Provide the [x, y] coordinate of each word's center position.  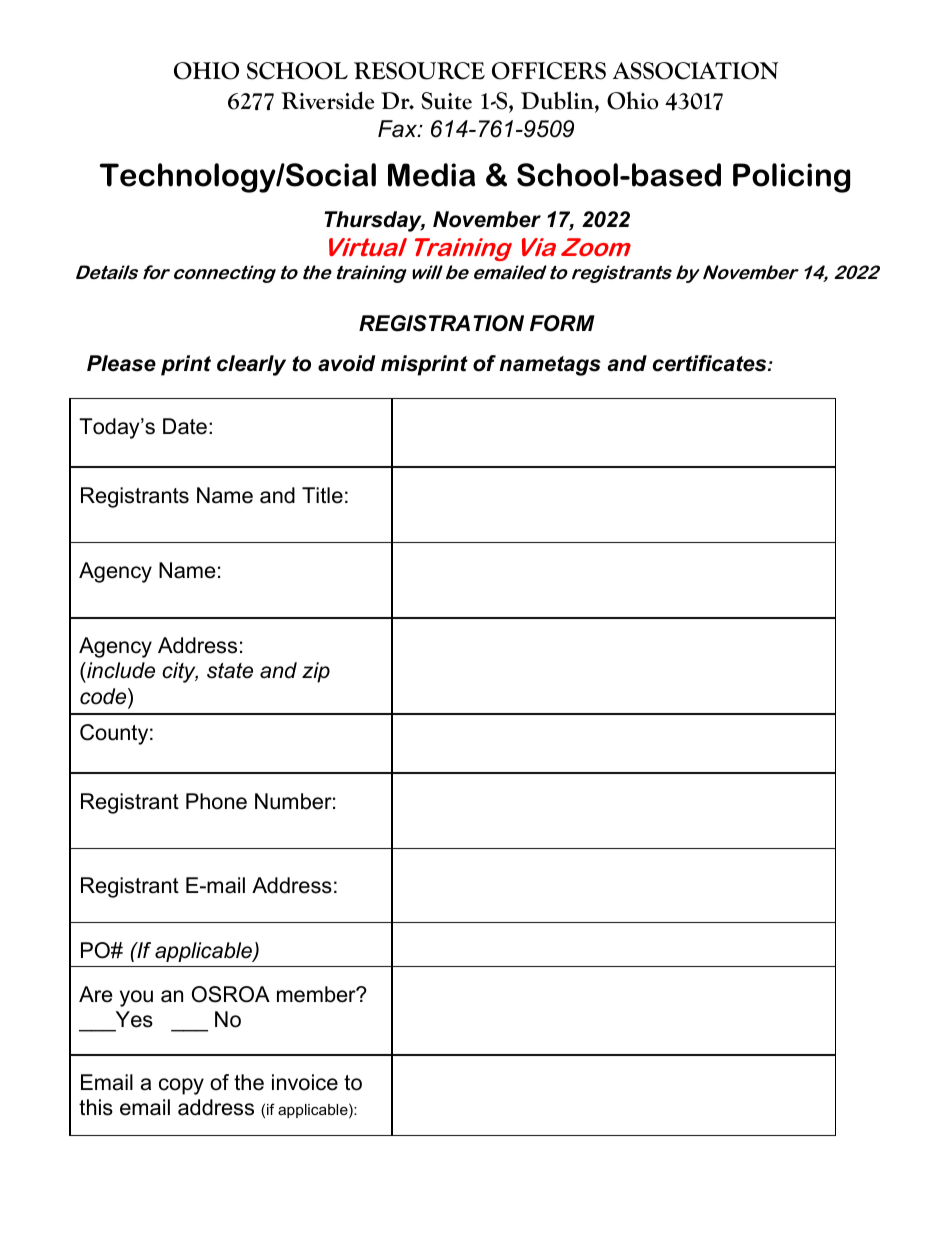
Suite [446, 101]
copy [181, 1086]
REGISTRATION [441, 323]
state [230, 671]
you [136, 998]
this [96, 1107]
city [180, 672]
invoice [305, 1082]
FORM [562, 323]
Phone [216, 801]
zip [316, 672]
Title [322, 495]
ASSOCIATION [695, 71]
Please [121, 363]
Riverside [327, 100]
